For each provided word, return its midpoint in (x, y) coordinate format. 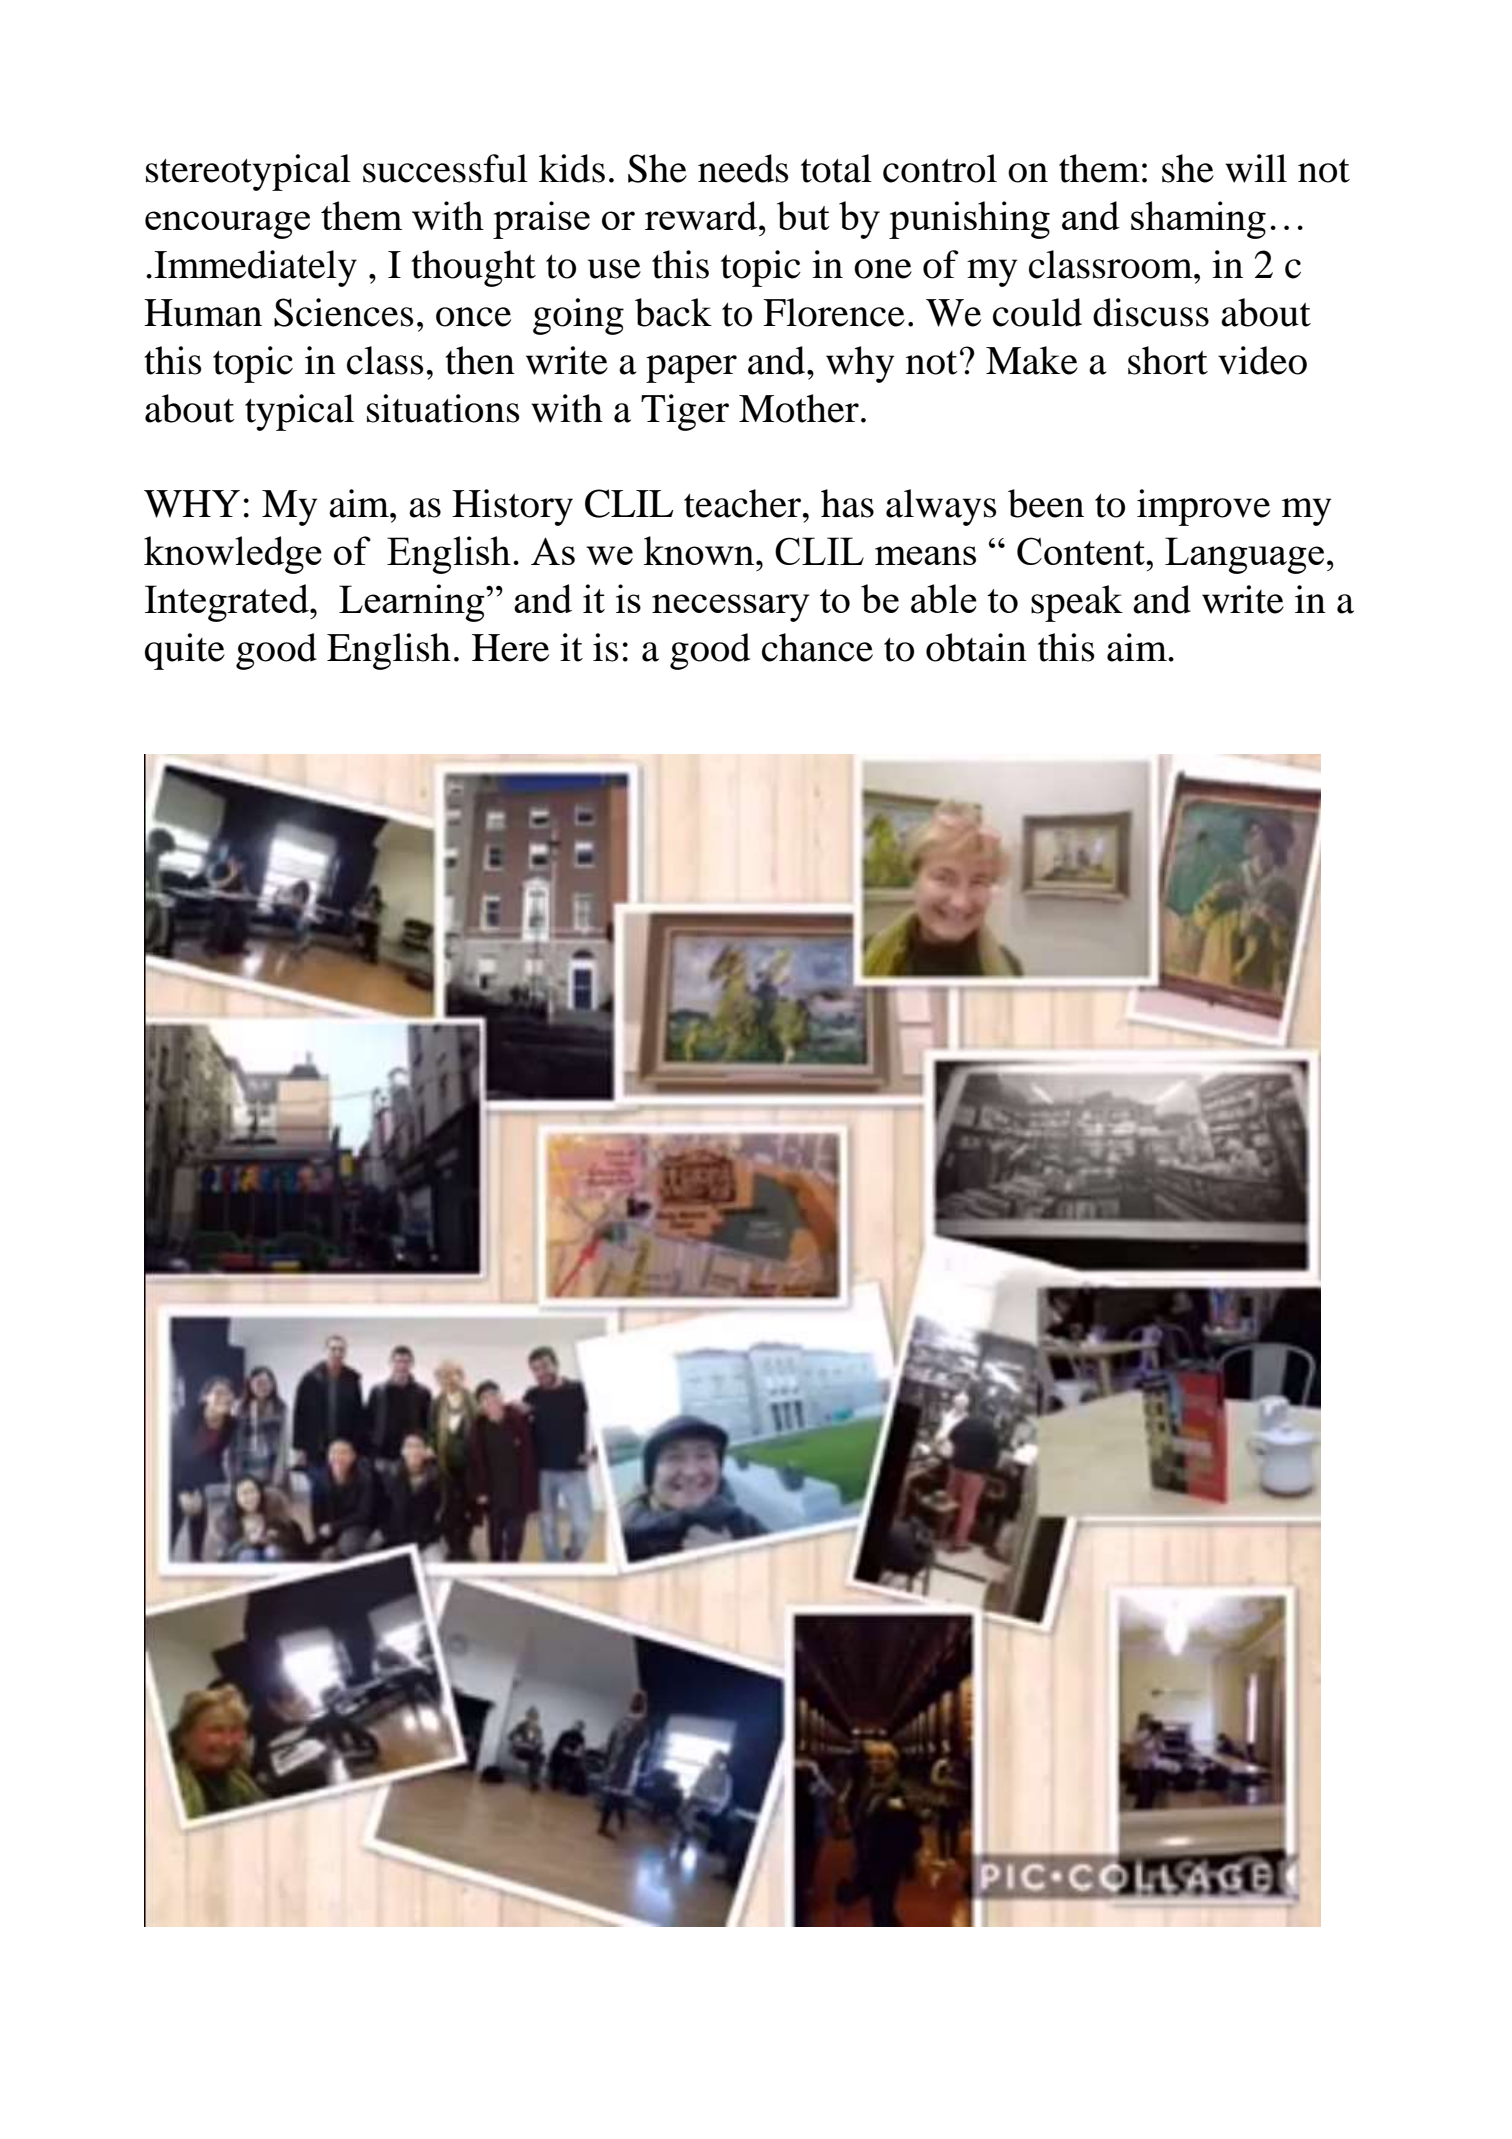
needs (743, 168)
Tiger (685, 412)
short (1168, 360)
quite (185, 651)
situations (443, 408)
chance (817, 647)
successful (445, 168)
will (1256, 168)
